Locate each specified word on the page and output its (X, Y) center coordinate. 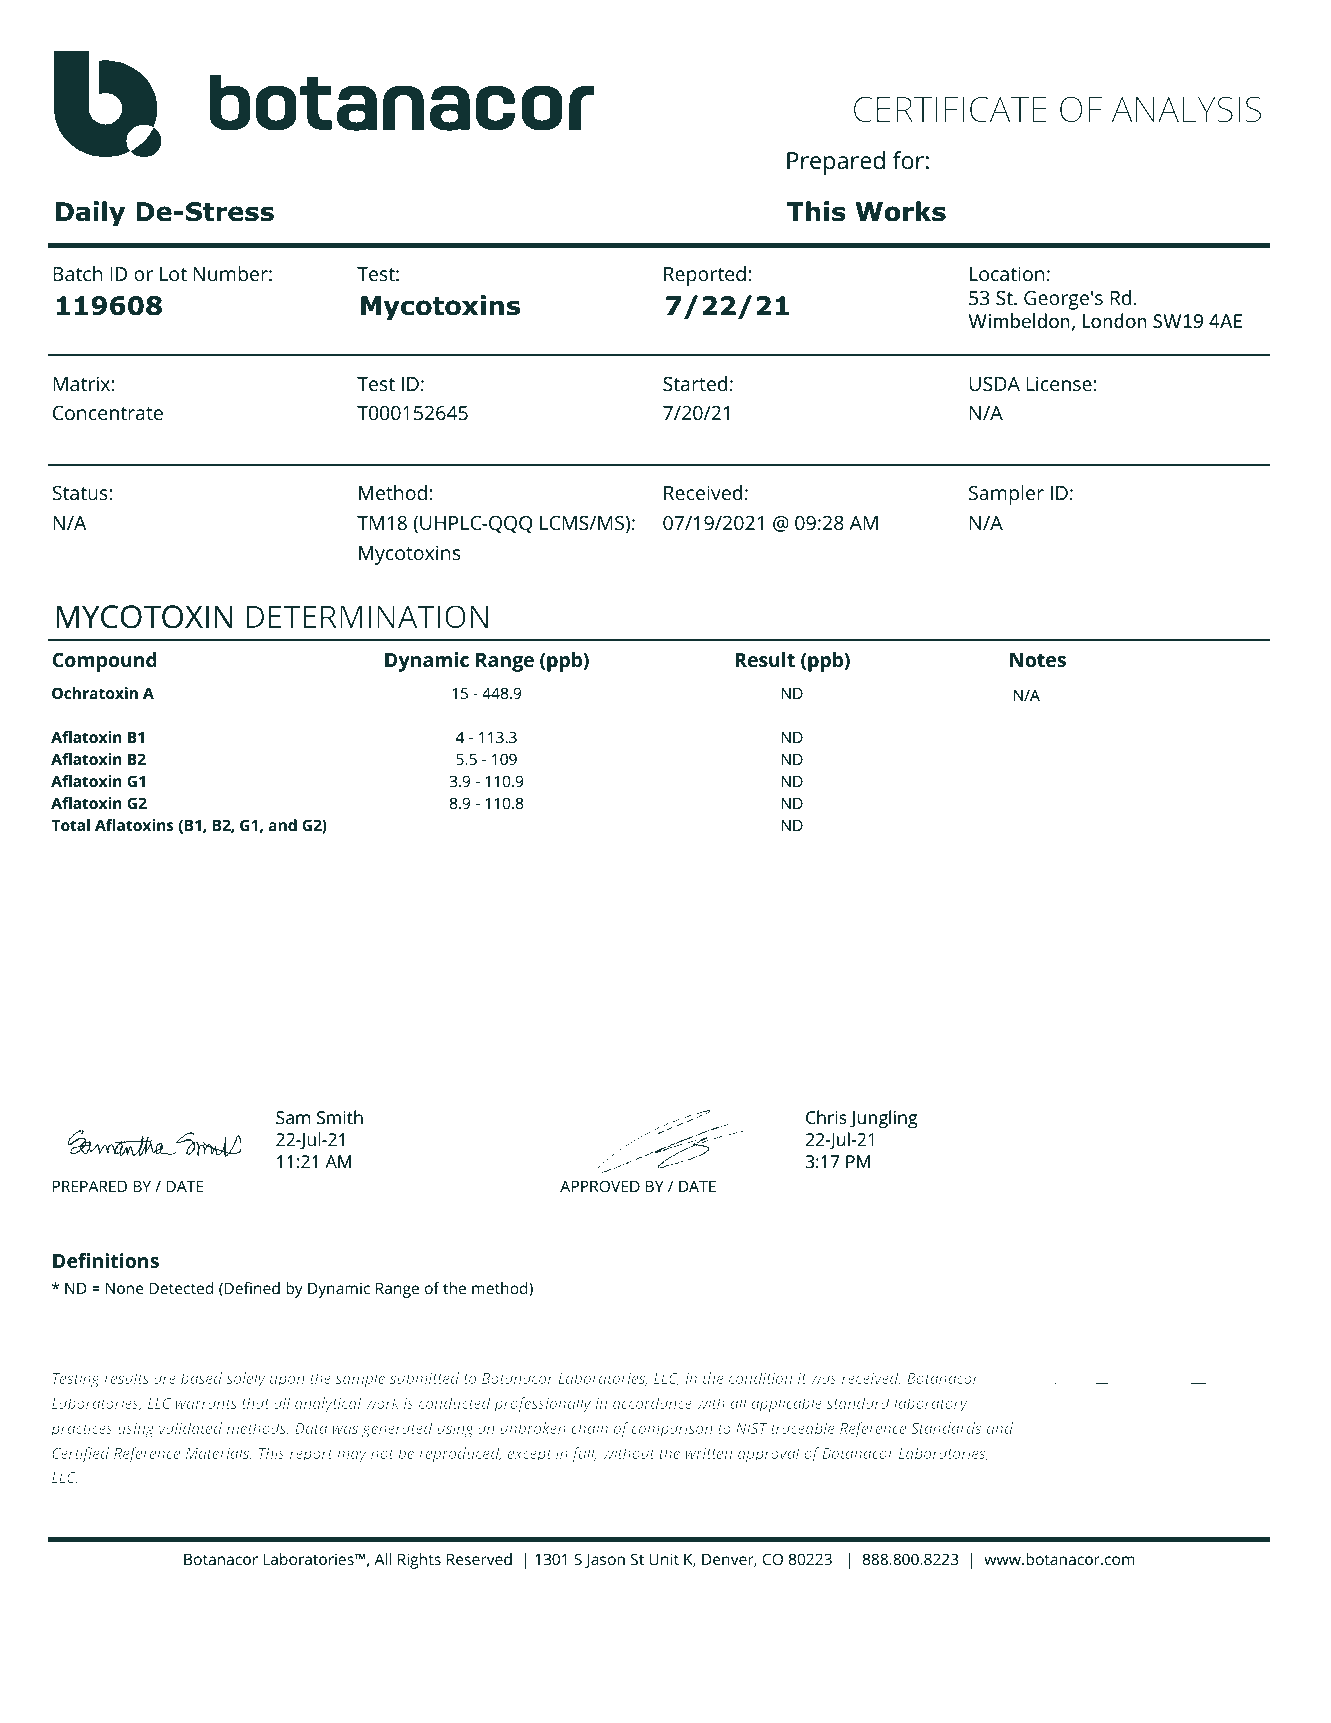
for (908, 160)
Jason (605, 1561)
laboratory (930, 1405)
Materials (218, 1453)
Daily (90, 213)
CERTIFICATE (950, 109)
